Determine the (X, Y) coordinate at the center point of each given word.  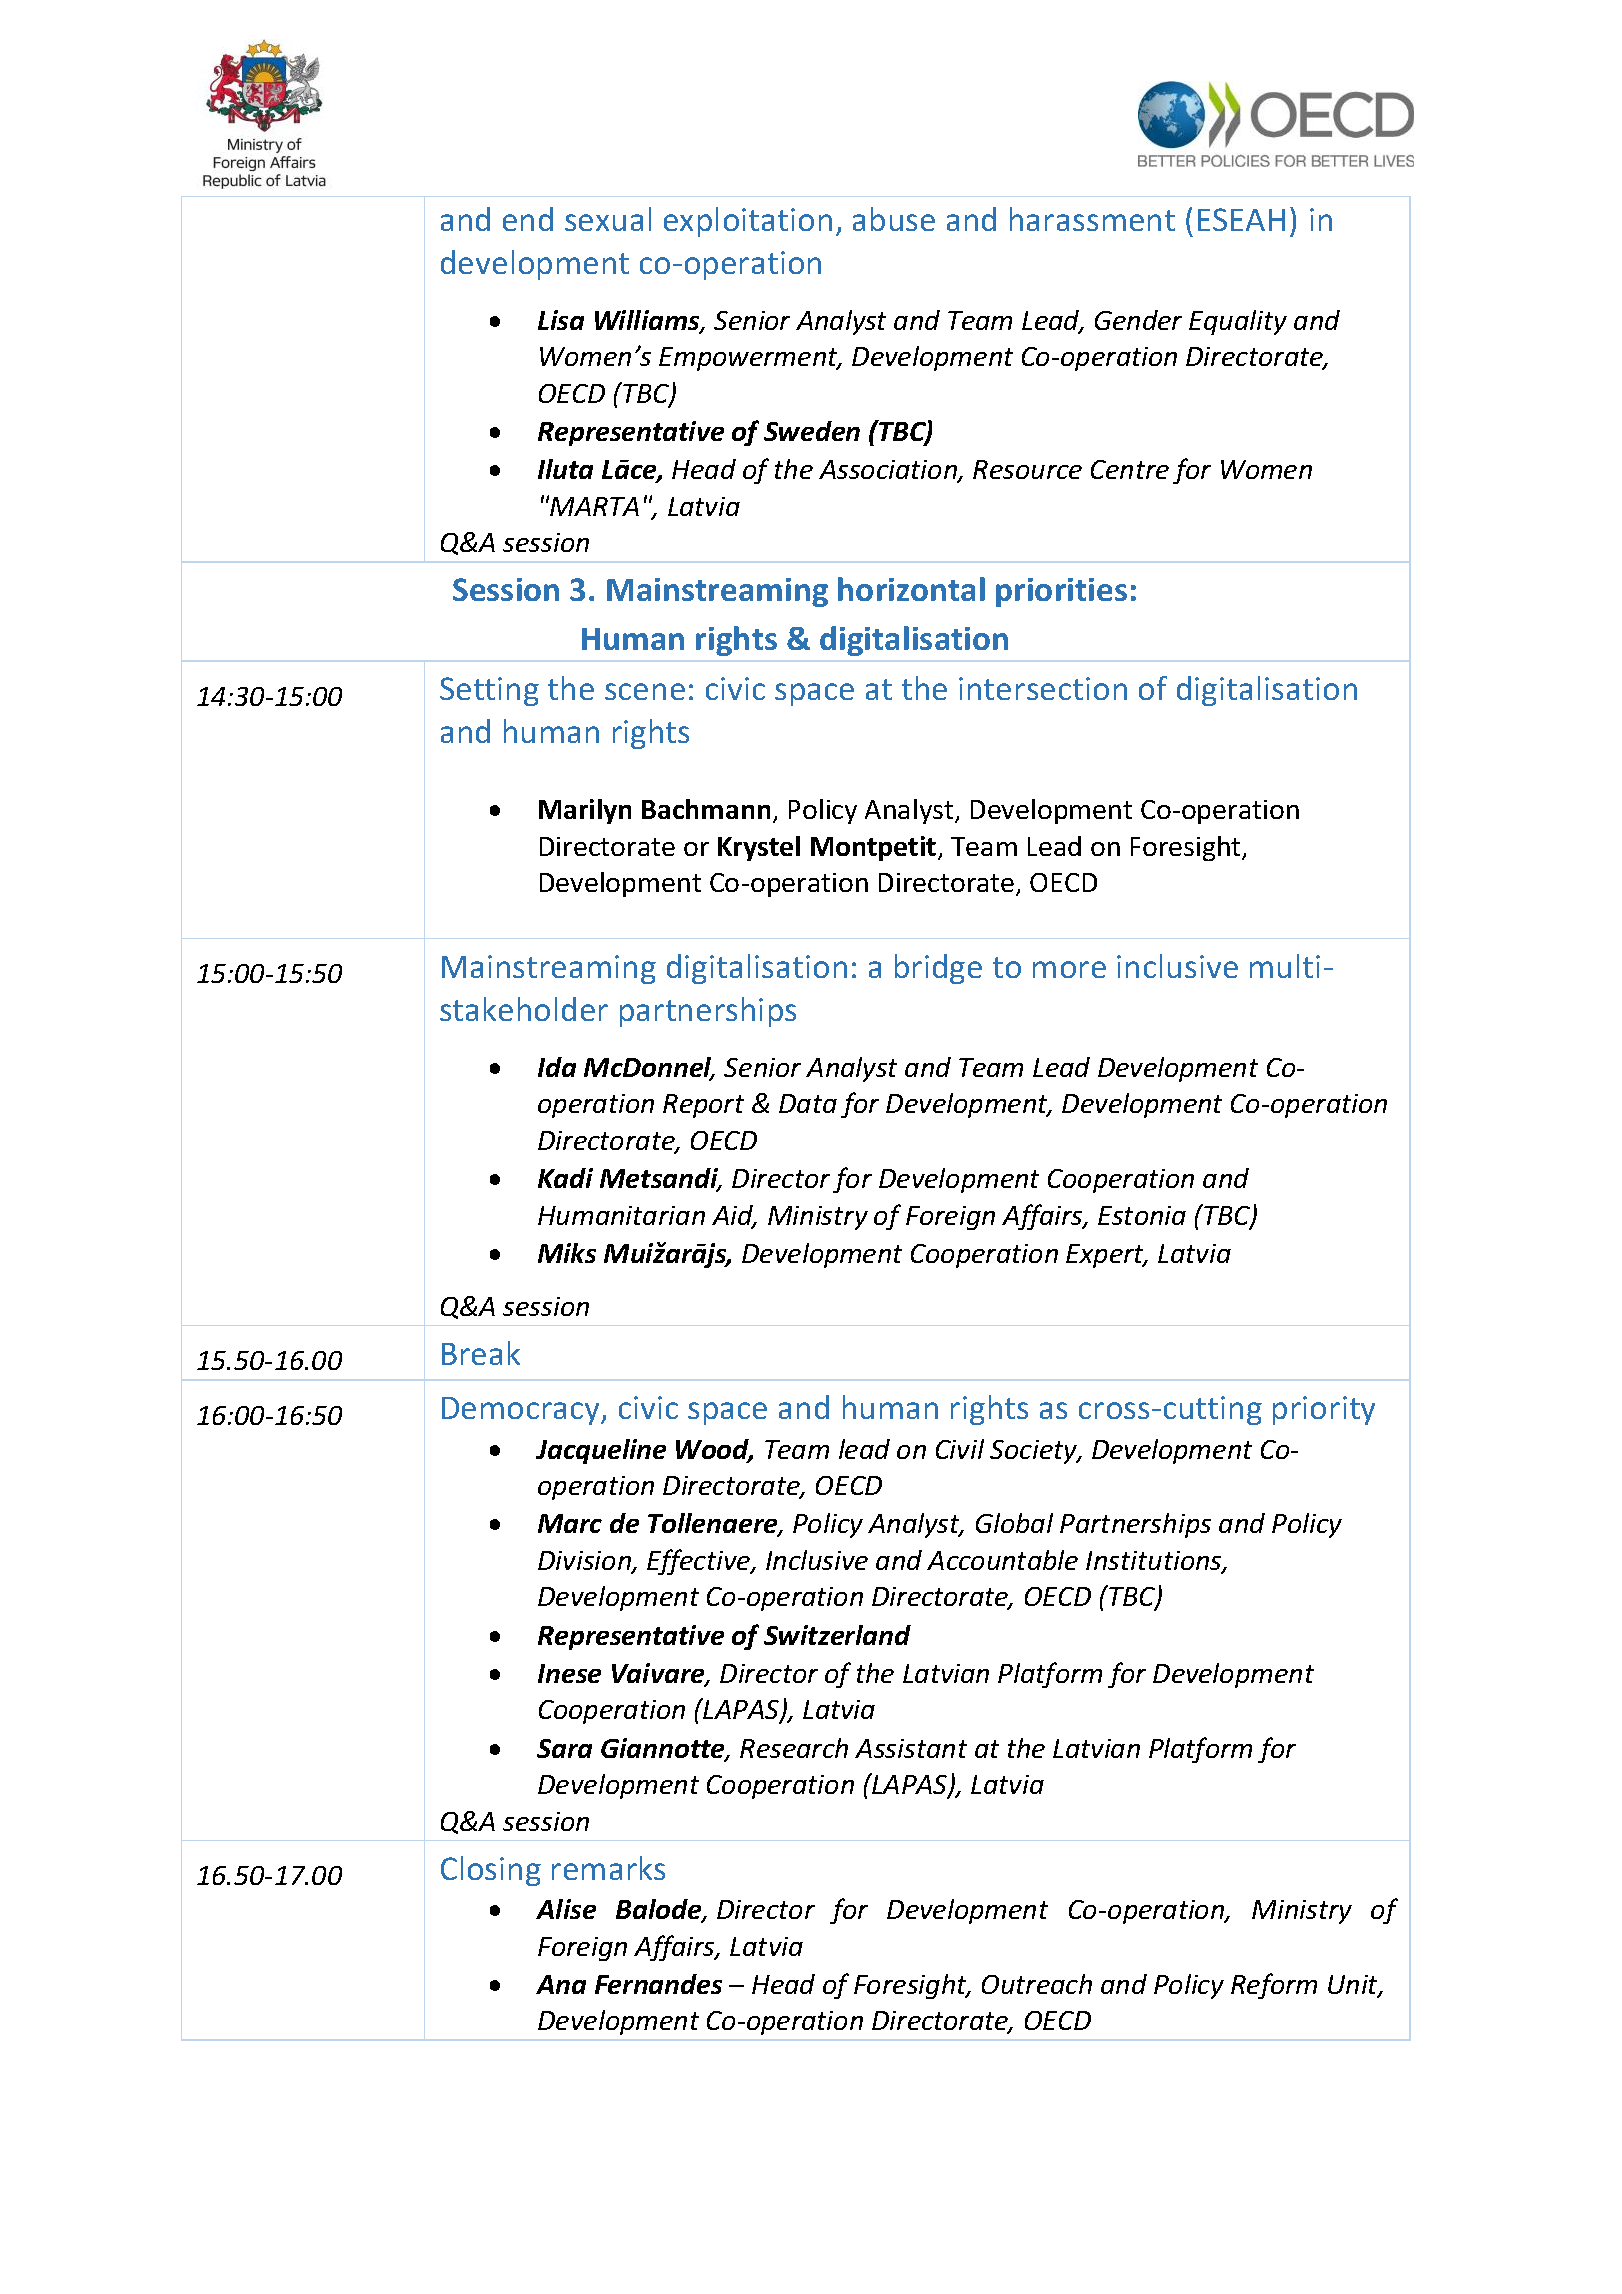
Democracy (522, 1411)
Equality (1238, 322)
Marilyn (585, 811)
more (1069, 969)
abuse (894, 219)
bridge (938, 969)
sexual (608, 219)
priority (1324, 1410)
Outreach (1037, 1984)
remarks (608, 1868)
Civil (960, 1449)
